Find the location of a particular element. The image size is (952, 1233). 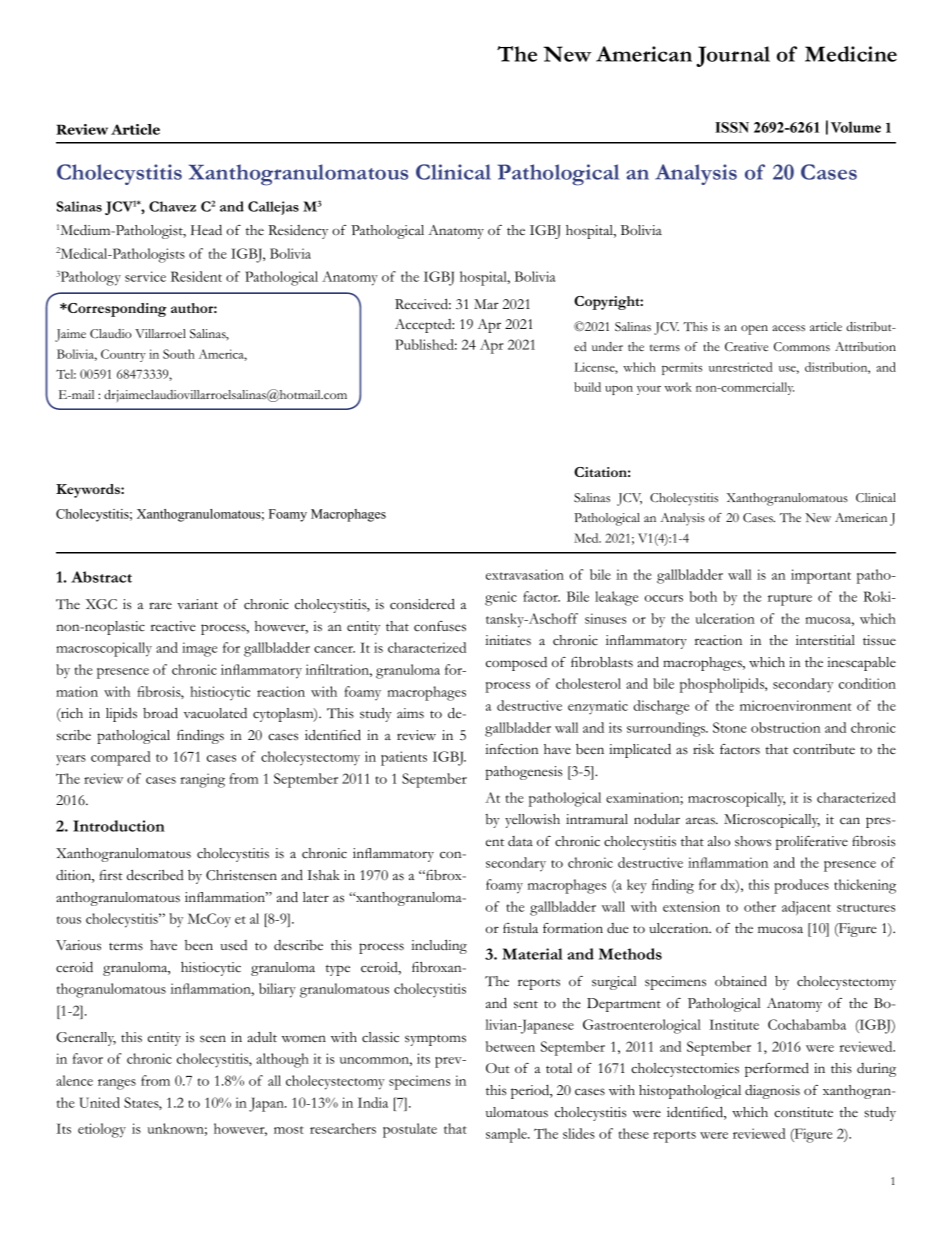

United is located at coordinates (99, 1102).
